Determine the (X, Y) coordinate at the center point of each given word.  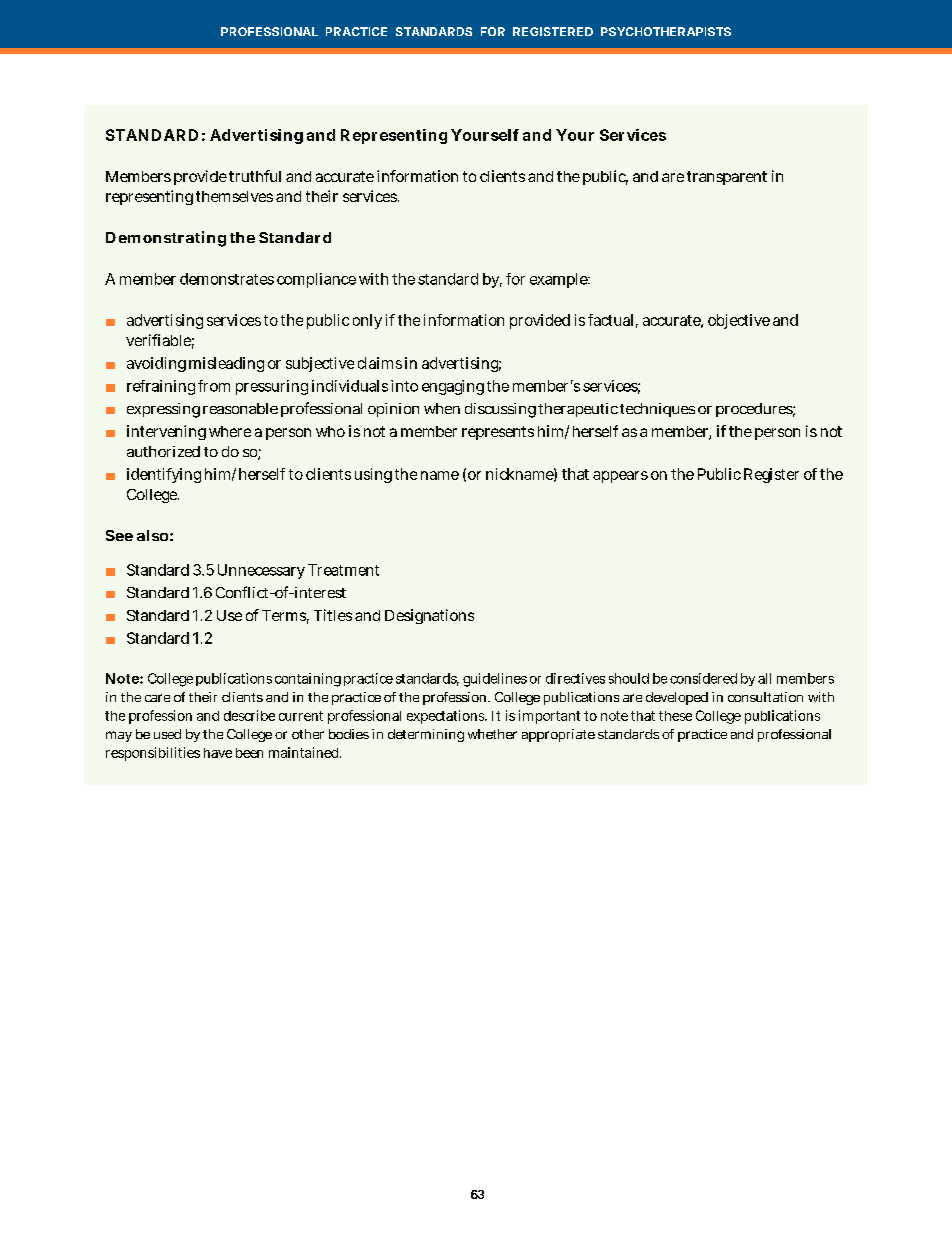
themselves (234, 196)
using (373, 475)
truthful (255, 176)
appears (620, 477)
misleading (226, 364)
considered (703, 678)
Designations (429, 616)
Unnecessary (261, 571)
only (367, 321)
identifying (164, 475)
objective (739, 321)
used (167, 734)
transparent (727, 178)
